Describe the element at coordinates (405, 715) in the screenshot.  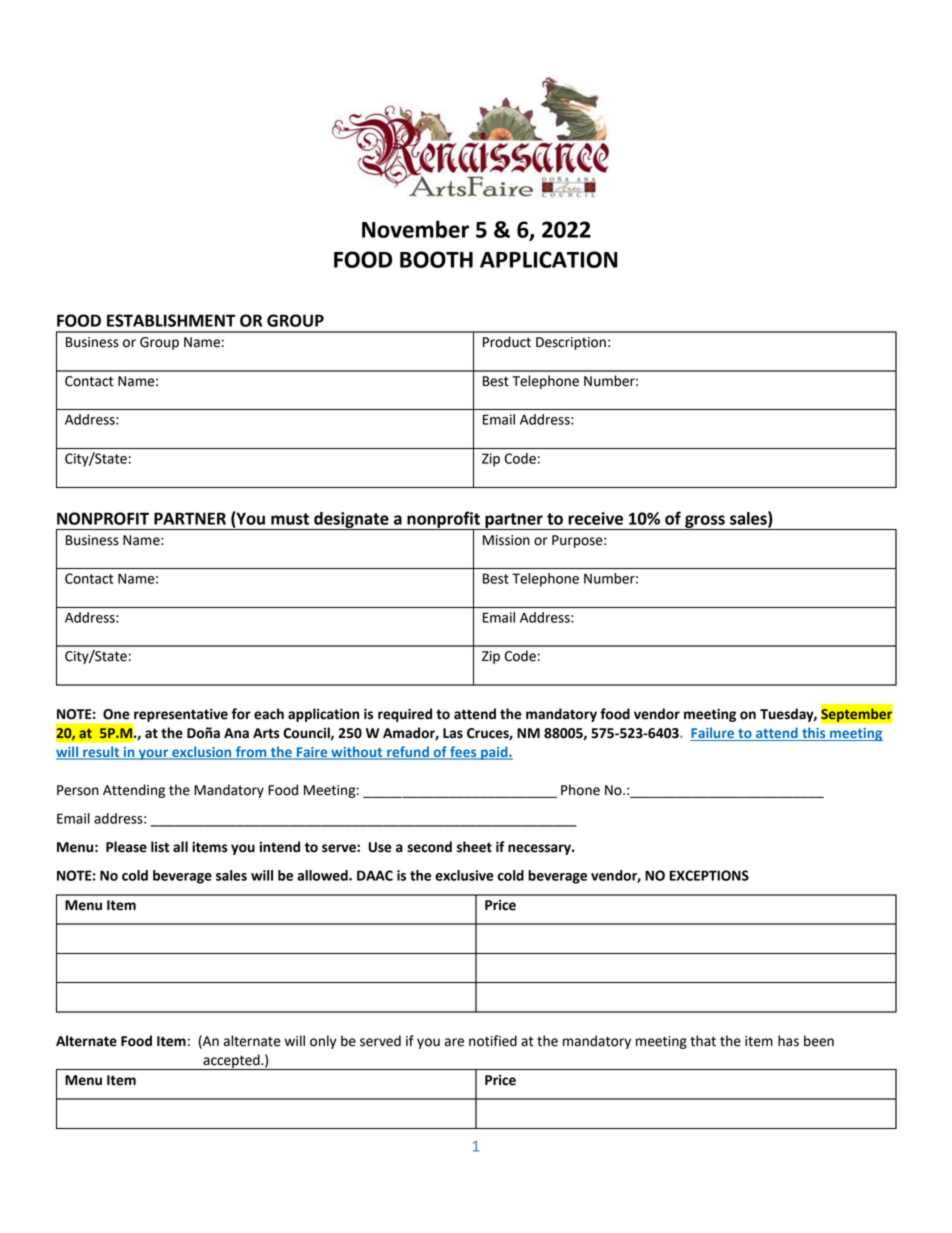
I see `required` at that location.
